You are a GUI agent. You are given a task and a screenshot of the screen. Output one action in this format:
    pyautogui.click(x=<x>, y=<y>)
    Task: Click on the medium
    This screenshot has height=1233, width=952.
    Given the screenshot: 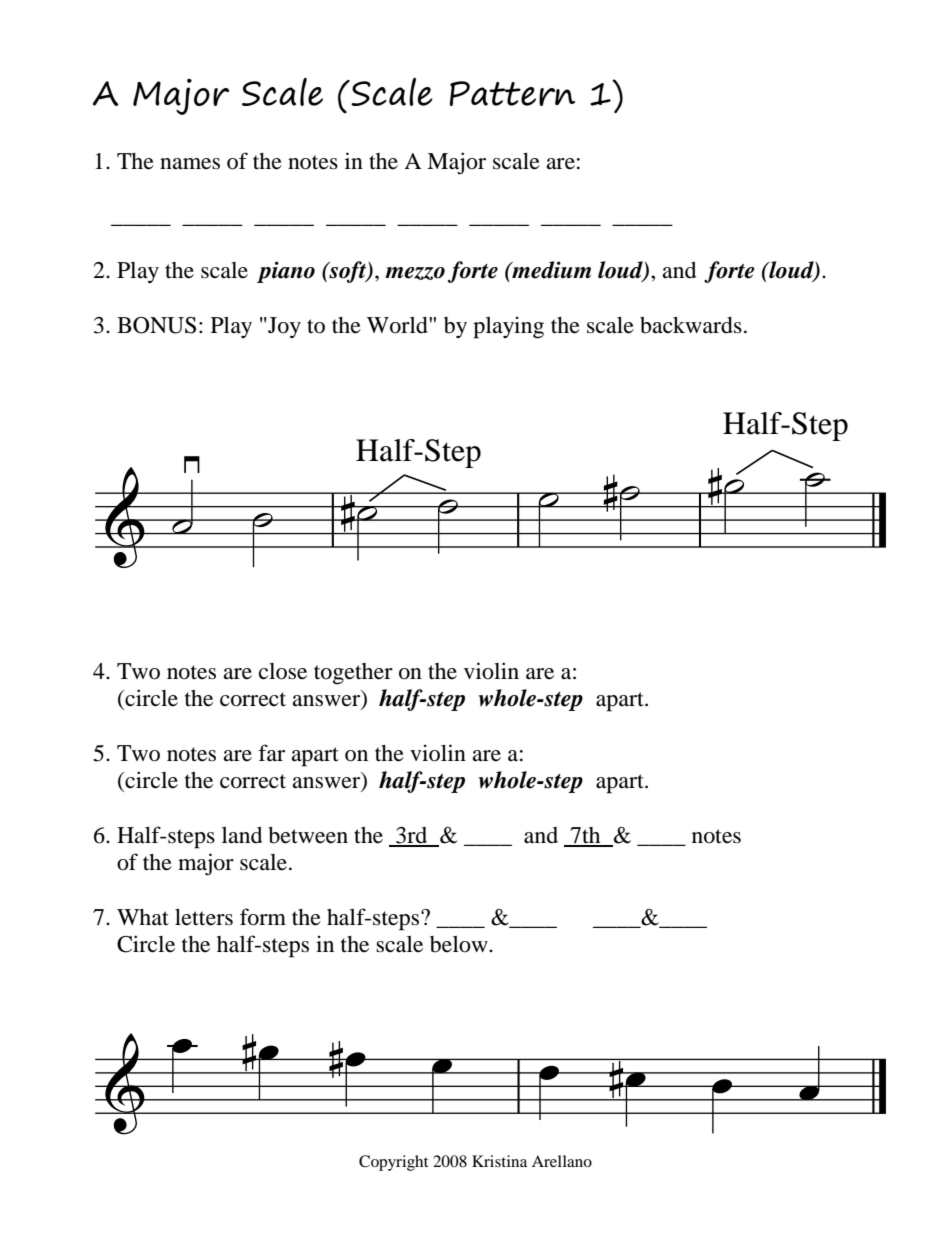 What is the action you would take?
    pyautogui.click(x=550, y=270)
